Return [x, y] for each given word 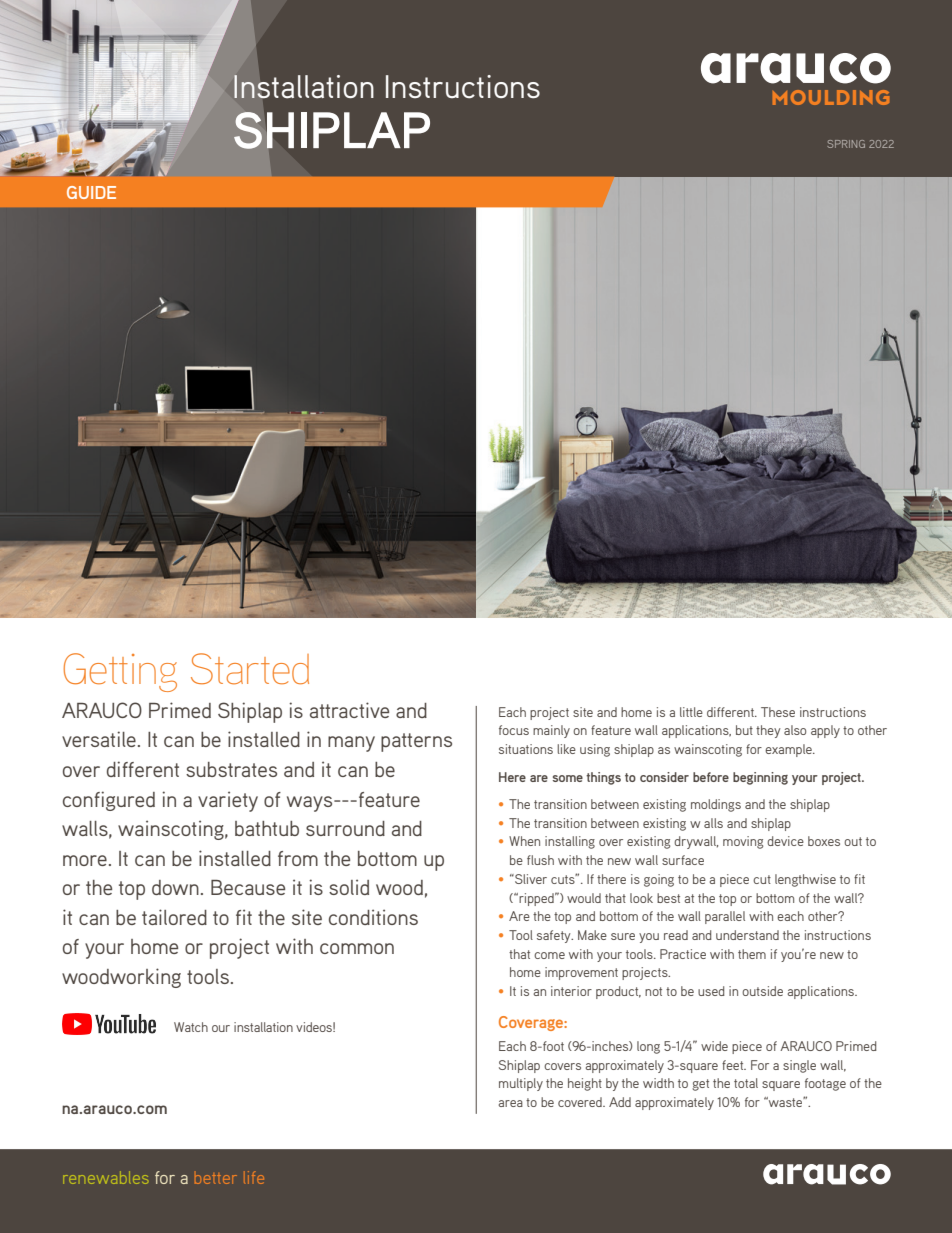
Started [250, 669]
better [216, 1179]
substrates [231, 769]
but [744, 730]
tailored [174, 917]
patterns [416, 742]
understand [747, 935]
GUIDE [91, 192]
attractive [349, 710]
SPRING [846, 144]
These [778, 712]
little [691, 712]
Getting [120, 672]
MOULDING [831, 97]
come [549, 955]
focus [514, 730]
